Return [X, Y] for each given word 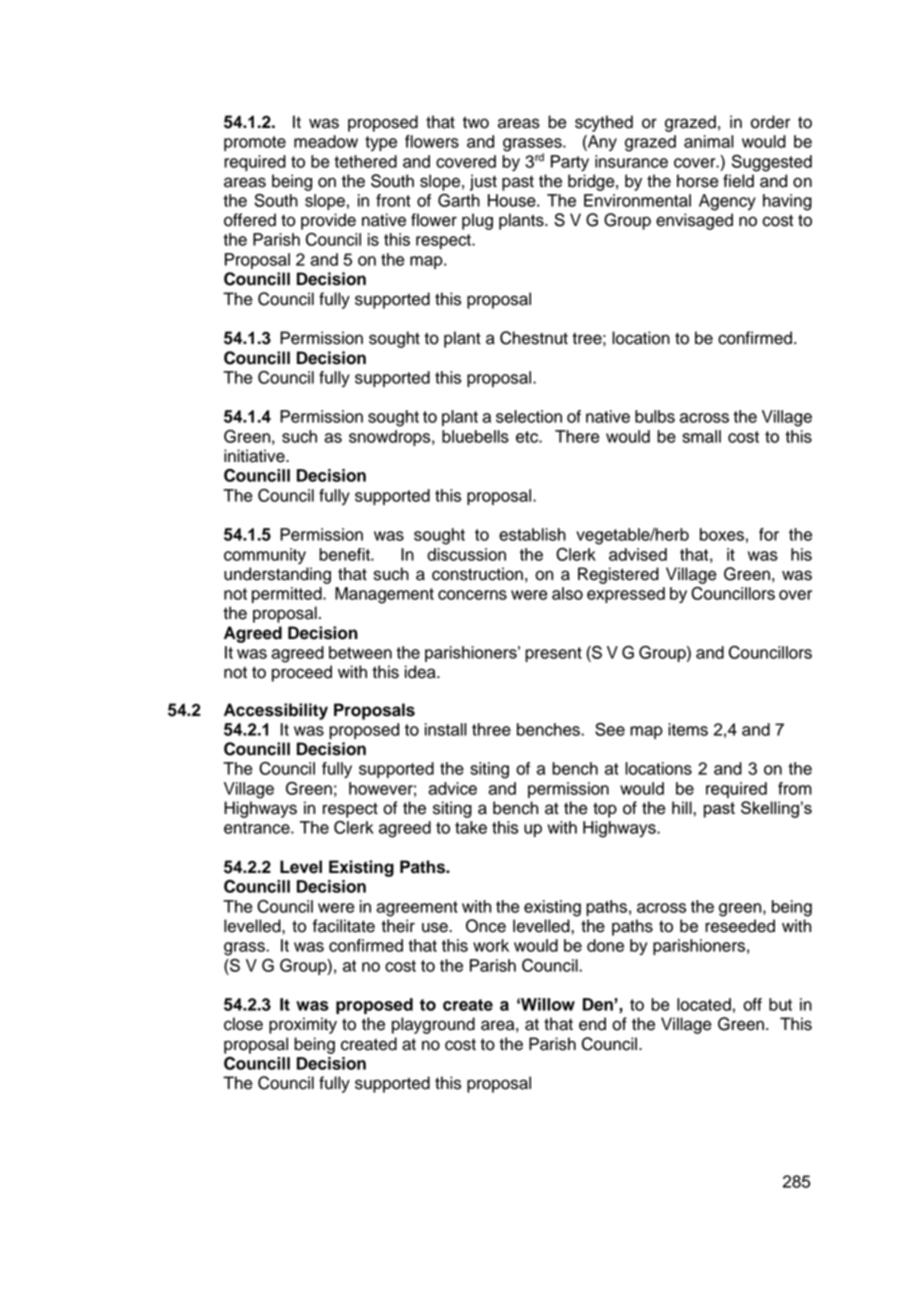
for [769, 534]
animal [709, 141]
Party [570, 163]
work [491, 945]
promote [255, 143]
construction [477, 574]
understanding [277, 575]
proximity [303, 1025]
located [704, 1004]
